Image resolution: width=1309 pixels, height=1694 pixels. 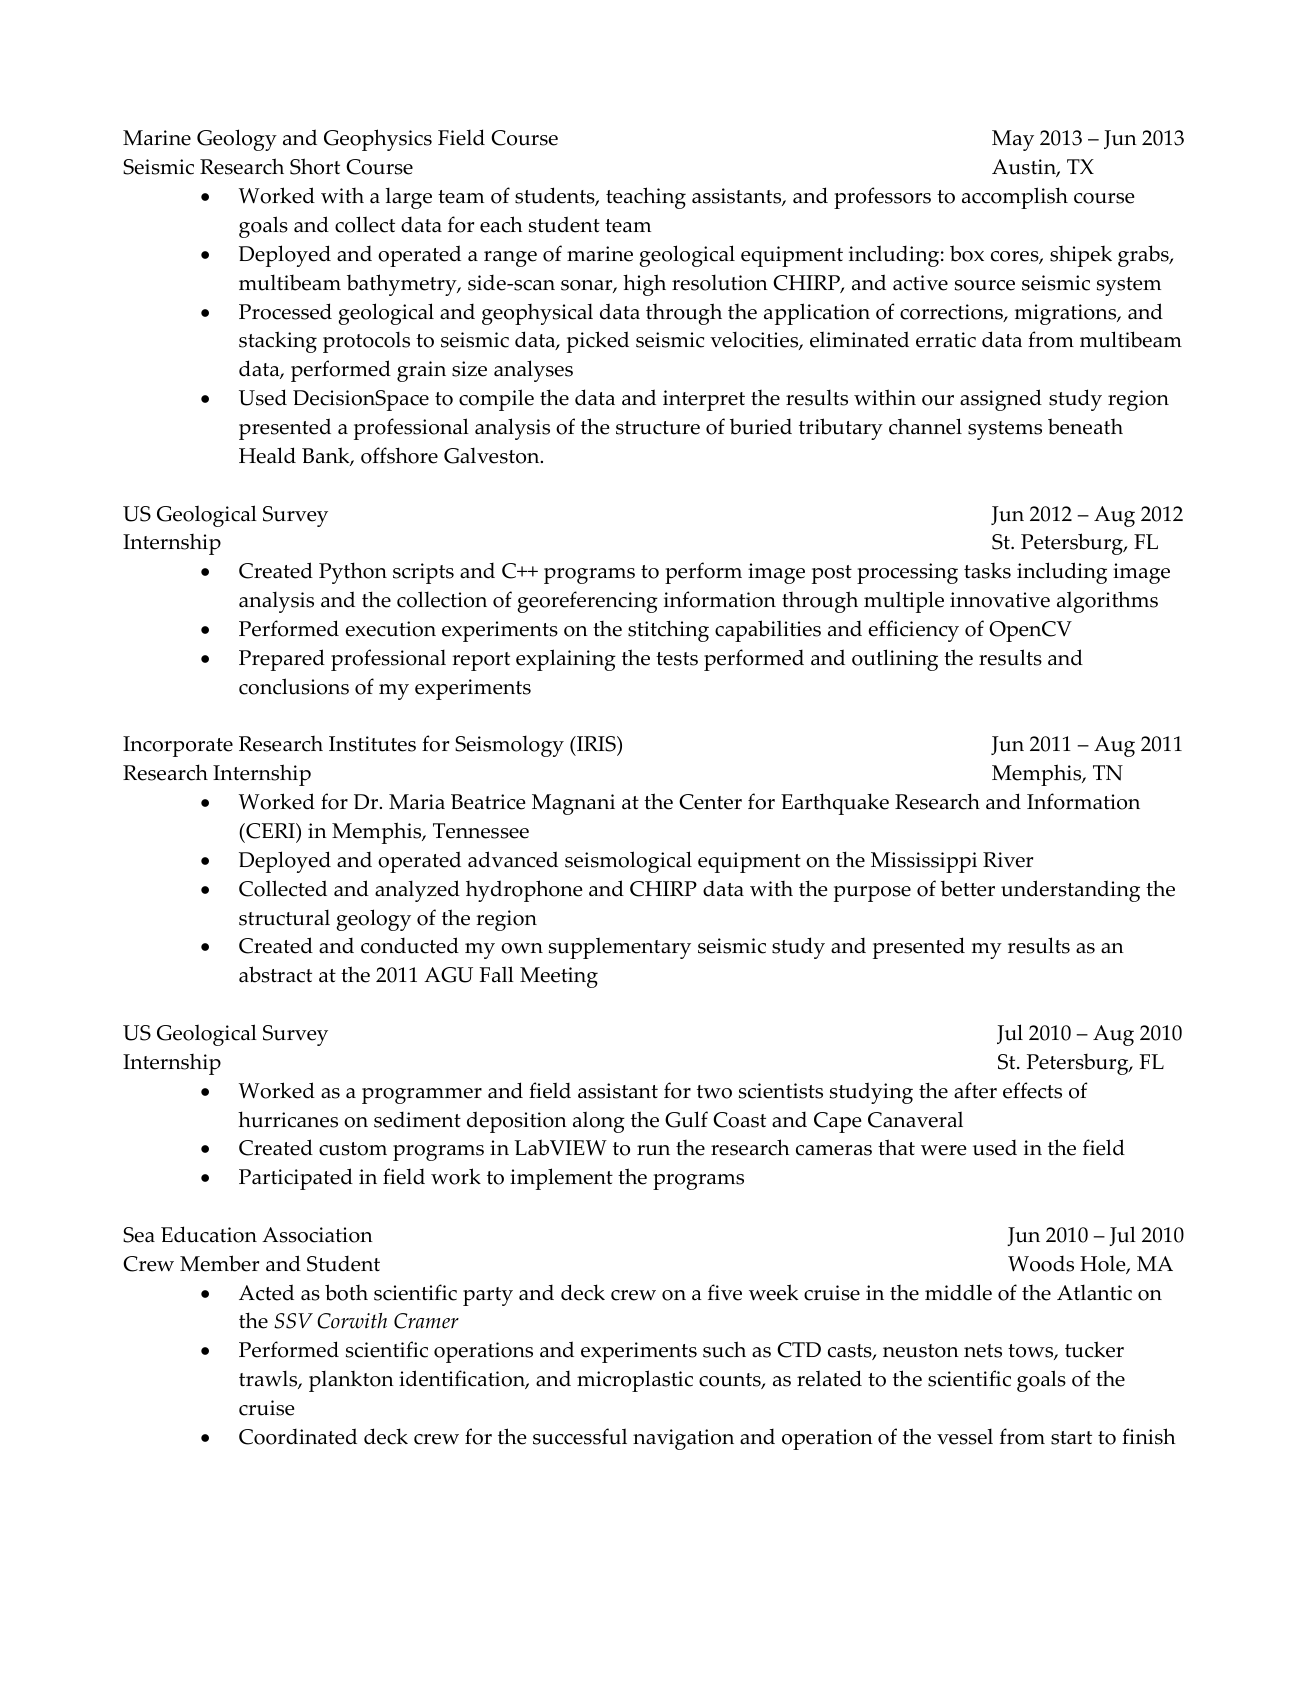 I want to click on high, so click(x=644, y=285).
